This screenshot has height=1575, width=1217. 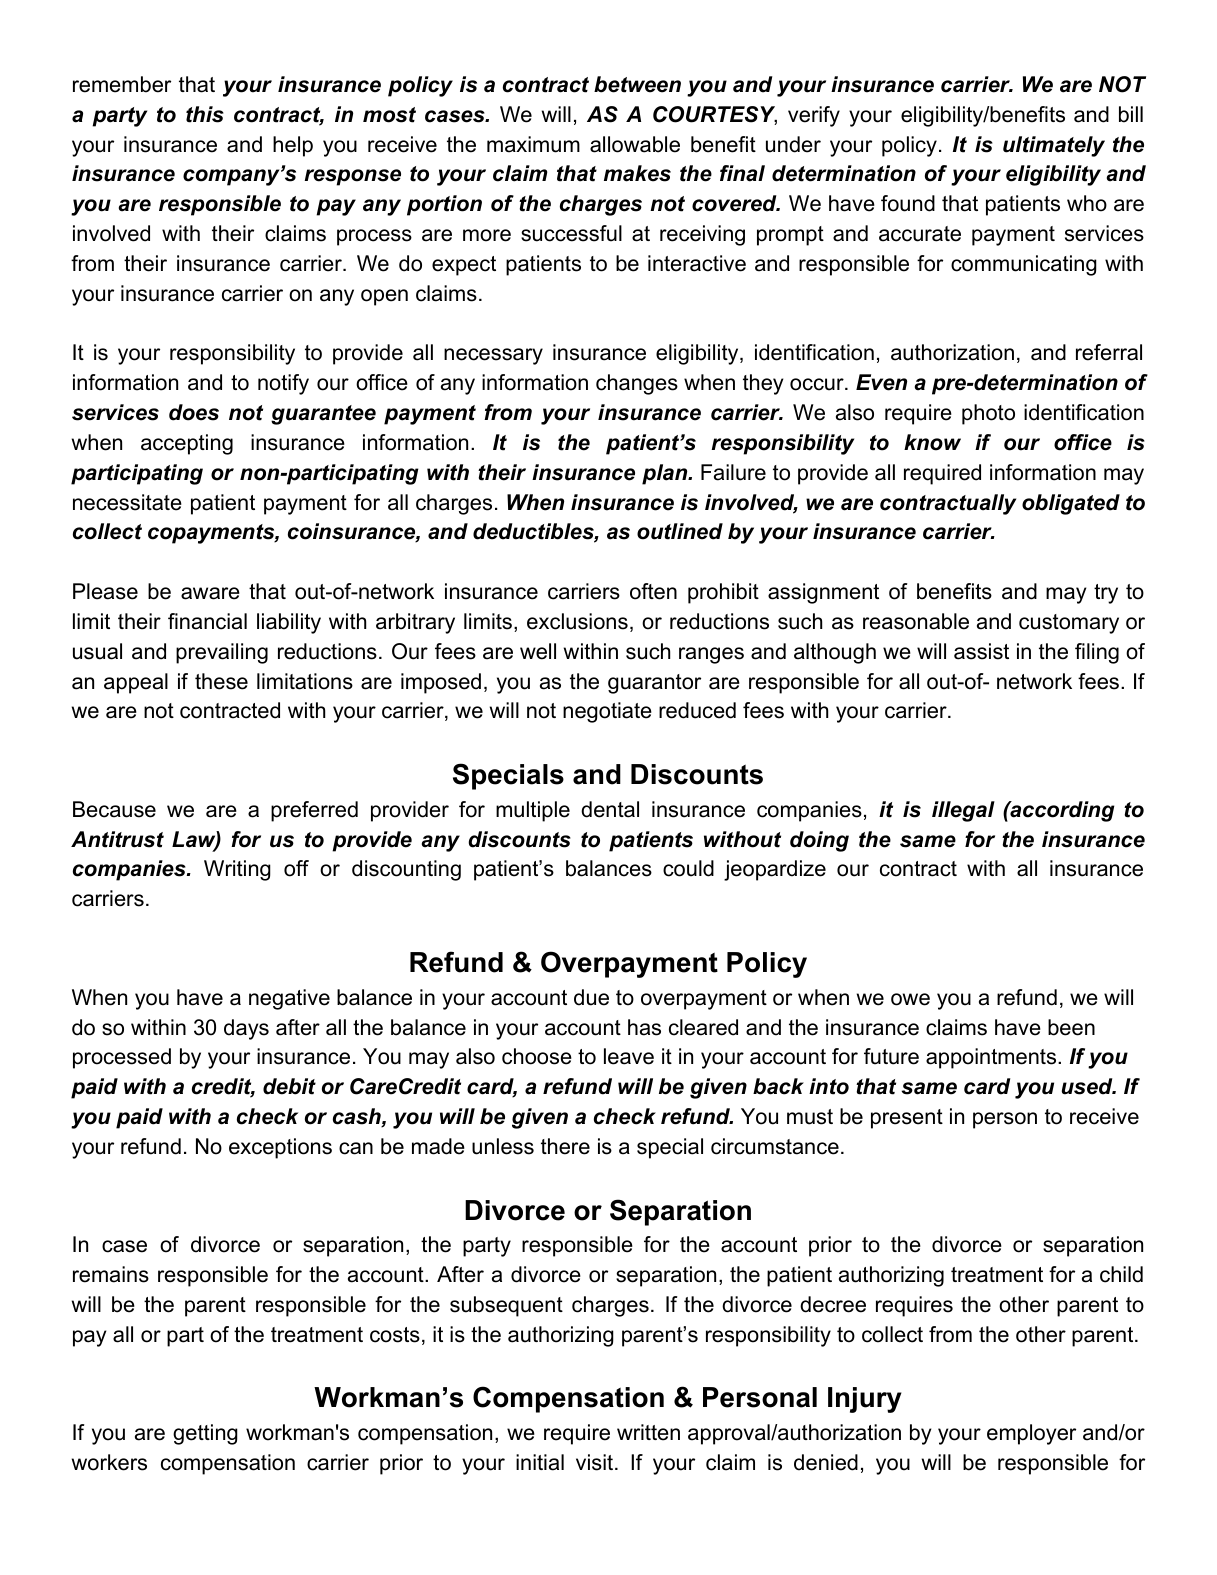 I want to click on changes, so click(x=637, y=384).
